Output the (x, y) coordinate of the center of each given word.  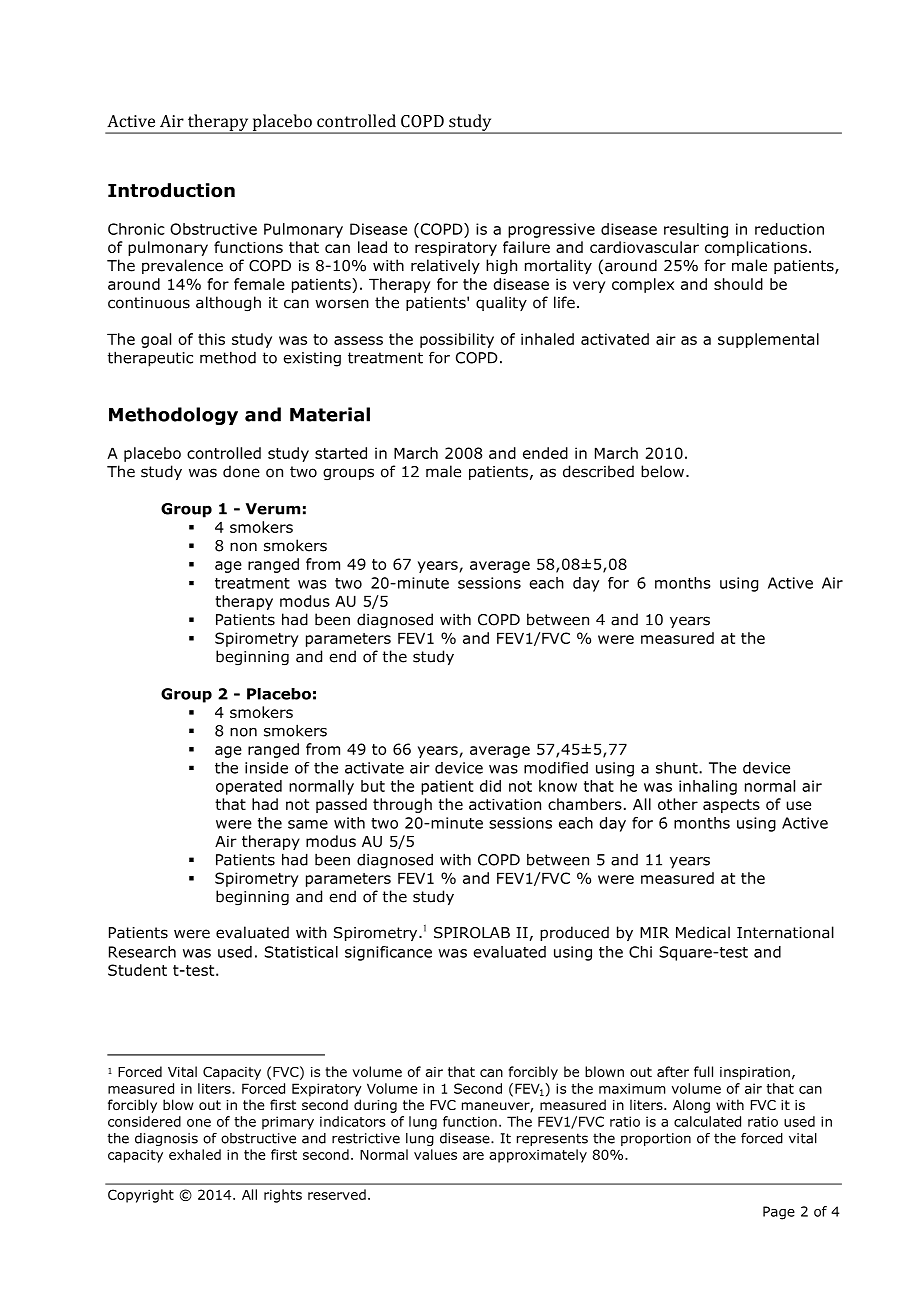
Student (137, 970)
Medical (703, 932)
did (490, 786)
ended (545, 453)
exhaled (195, 1154)
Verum (273, 509)
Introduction (171, 190)
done (241, 471)
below (662, 471)
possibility (457, 340)
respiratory (456, 249)
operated (249, 787)
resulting (696, 230)
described (598, 471)
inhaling (708, 787)
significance (388, 953)
